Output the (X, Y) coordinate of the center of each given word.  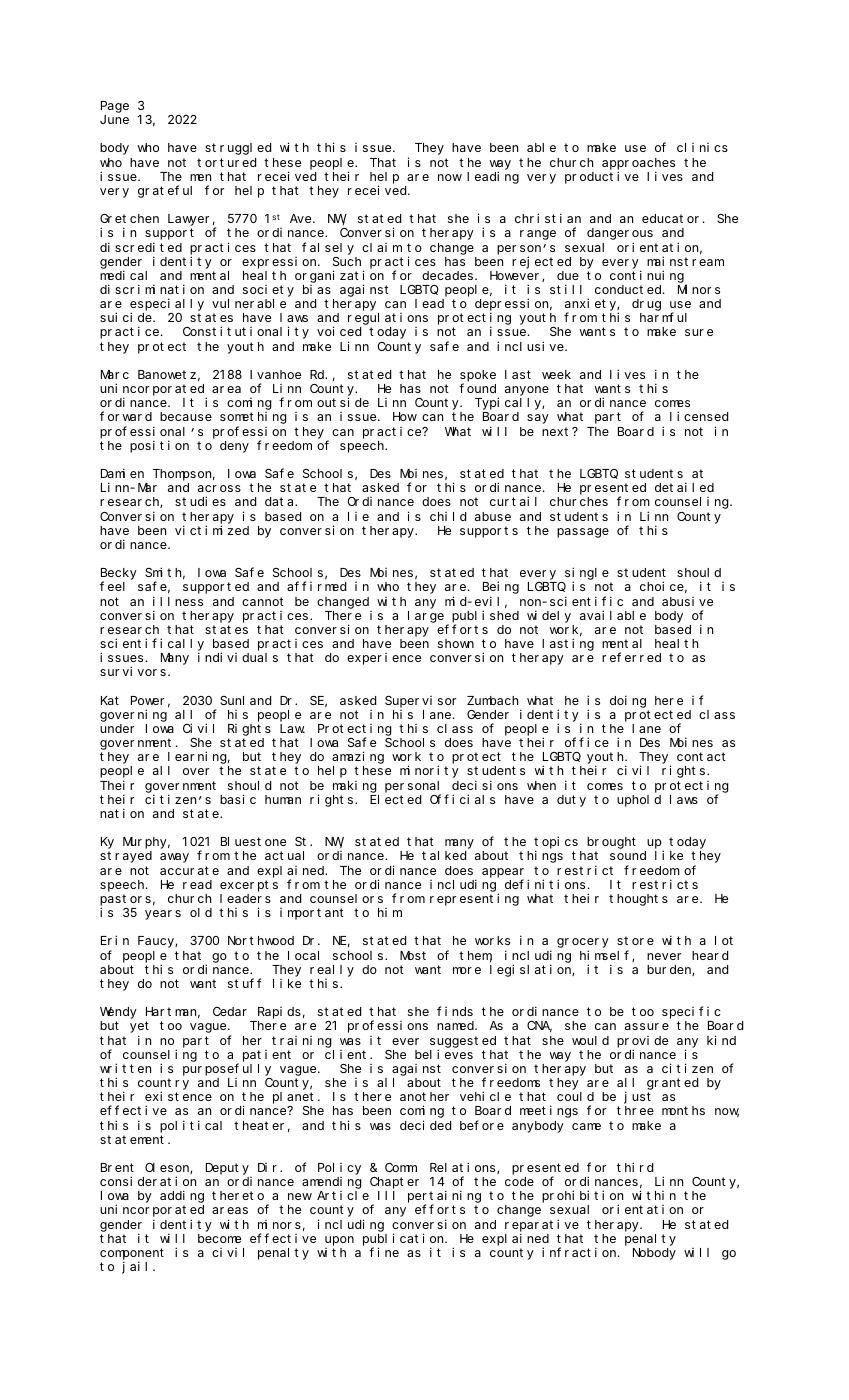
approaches (638, 164)
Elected (395, 799)
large (426, 617)
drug (646, 305)
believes (444, 1054)
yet (139, 1027)
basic (238, 799)
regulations (388, 319)
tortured (226, 162)
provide (642, 1042)
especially (167, 305)
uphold (639, 801)
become (219, 1238)
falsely (328, 248)
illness (178, 601)
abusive (687, 601)
